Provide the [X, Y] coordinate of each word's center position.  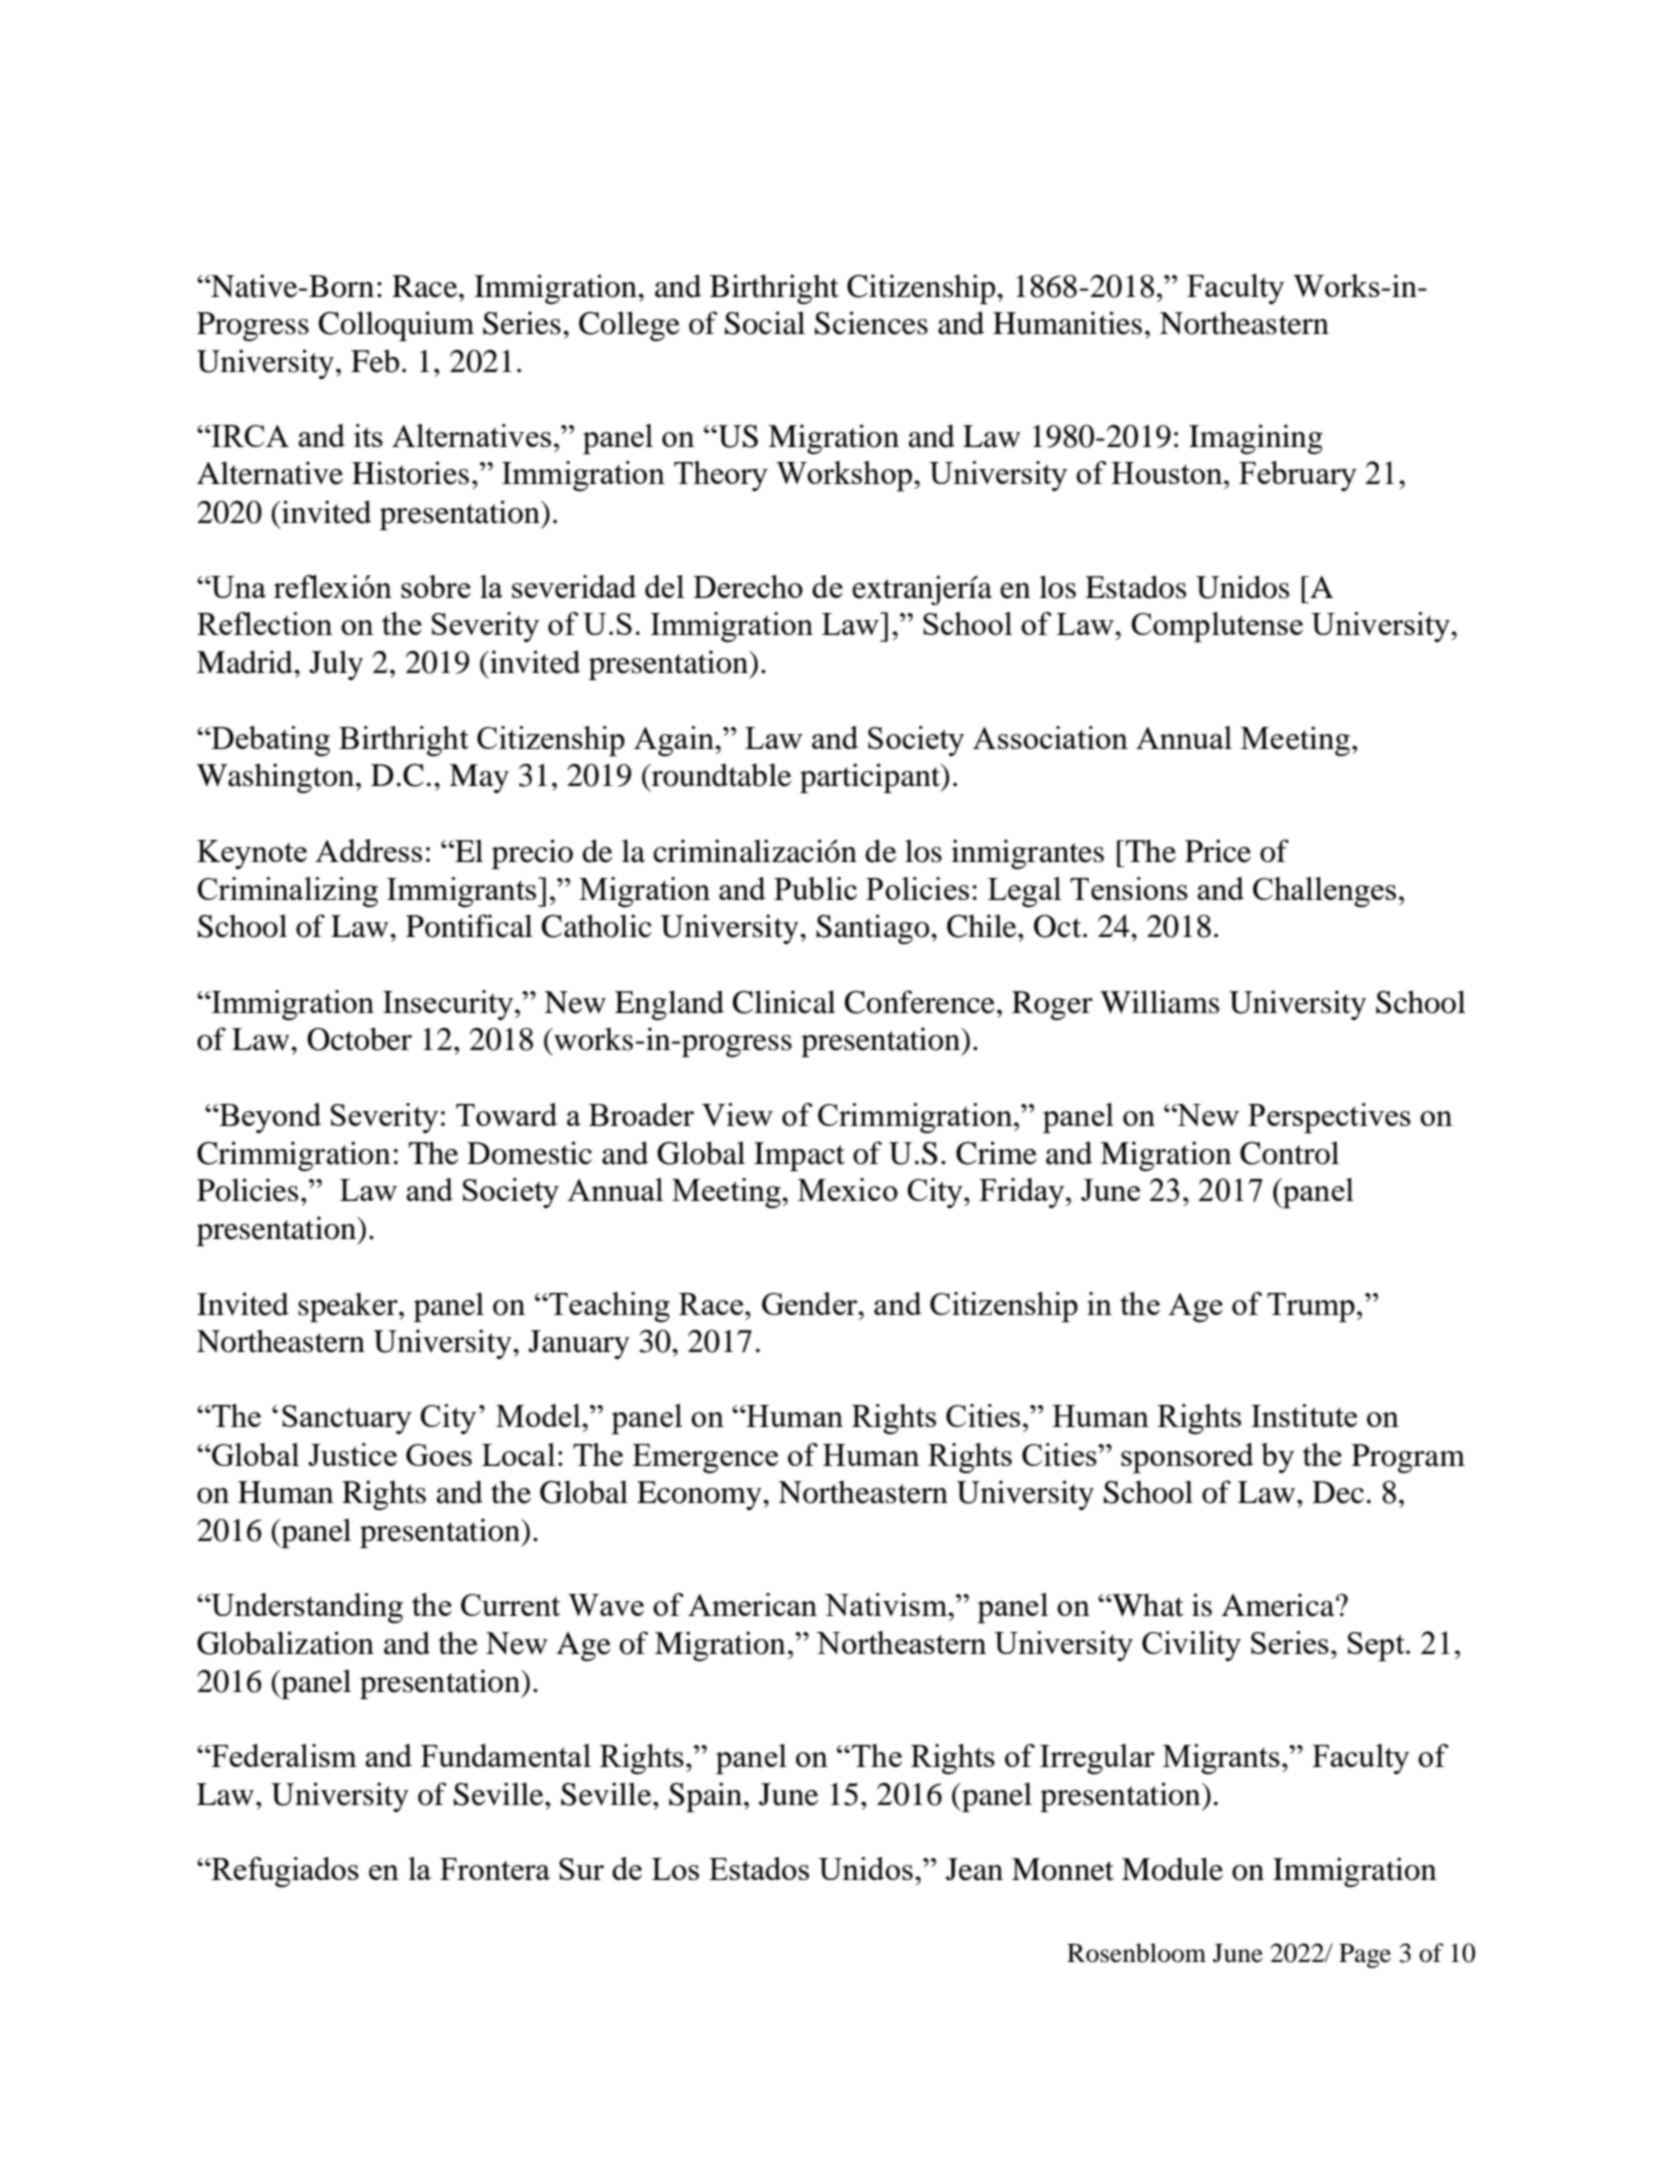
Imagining [1256, 439]
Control [1289, 1153]
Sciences [871, 323]
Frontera [495, 1869]
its [368, 435]
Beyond [269, 1118]
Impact [799, 1156]
